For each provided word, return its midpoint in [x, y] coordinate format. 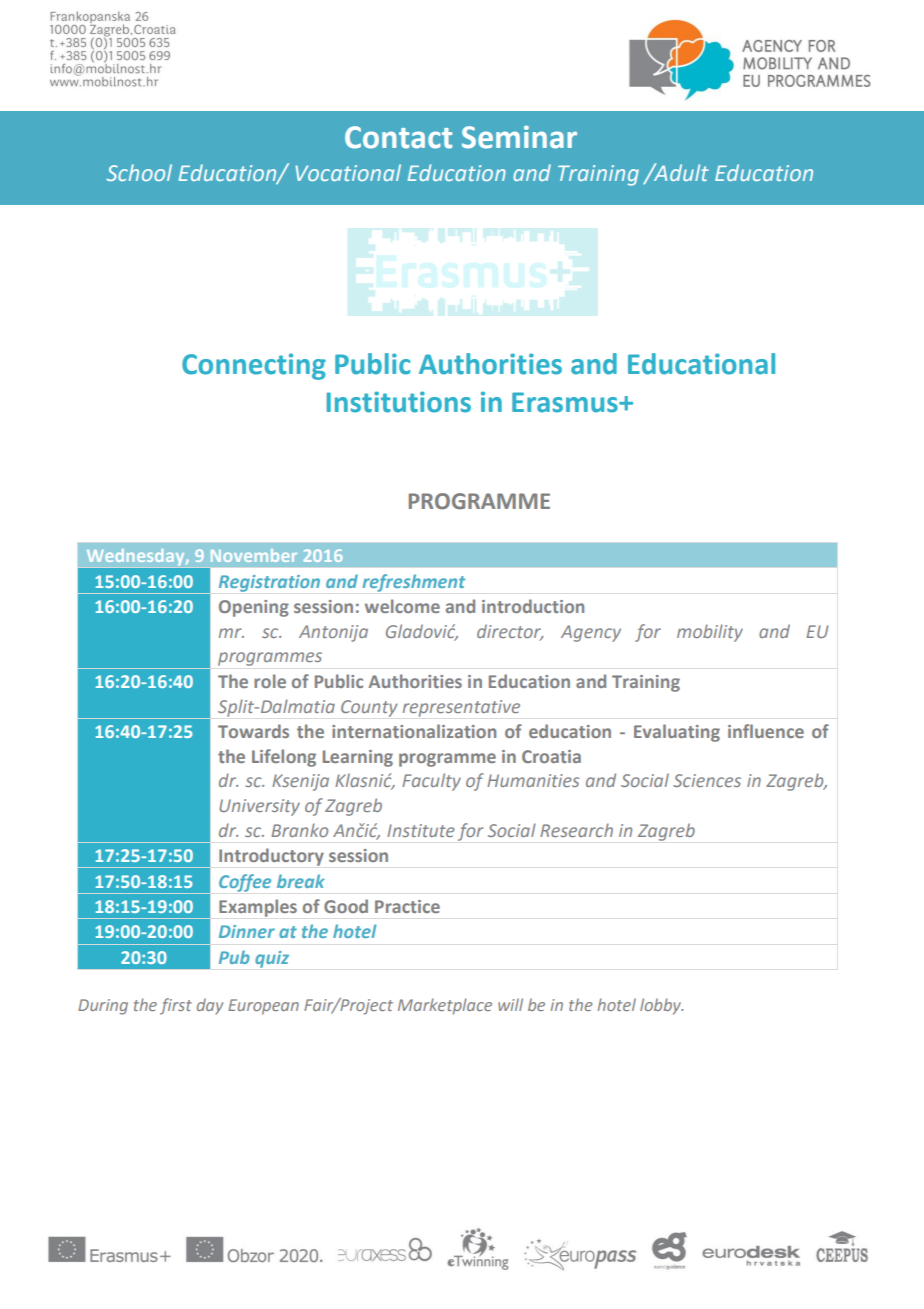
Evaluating [677, 733]
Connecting [254, 366]
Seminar [519, 137]
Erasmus [566, 402]
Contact [398, 137]
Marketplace [445, 1006]
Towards [253, 731]
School [139, 172]
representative [461, 708]
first [176, 1006]
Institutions [399, 402]
